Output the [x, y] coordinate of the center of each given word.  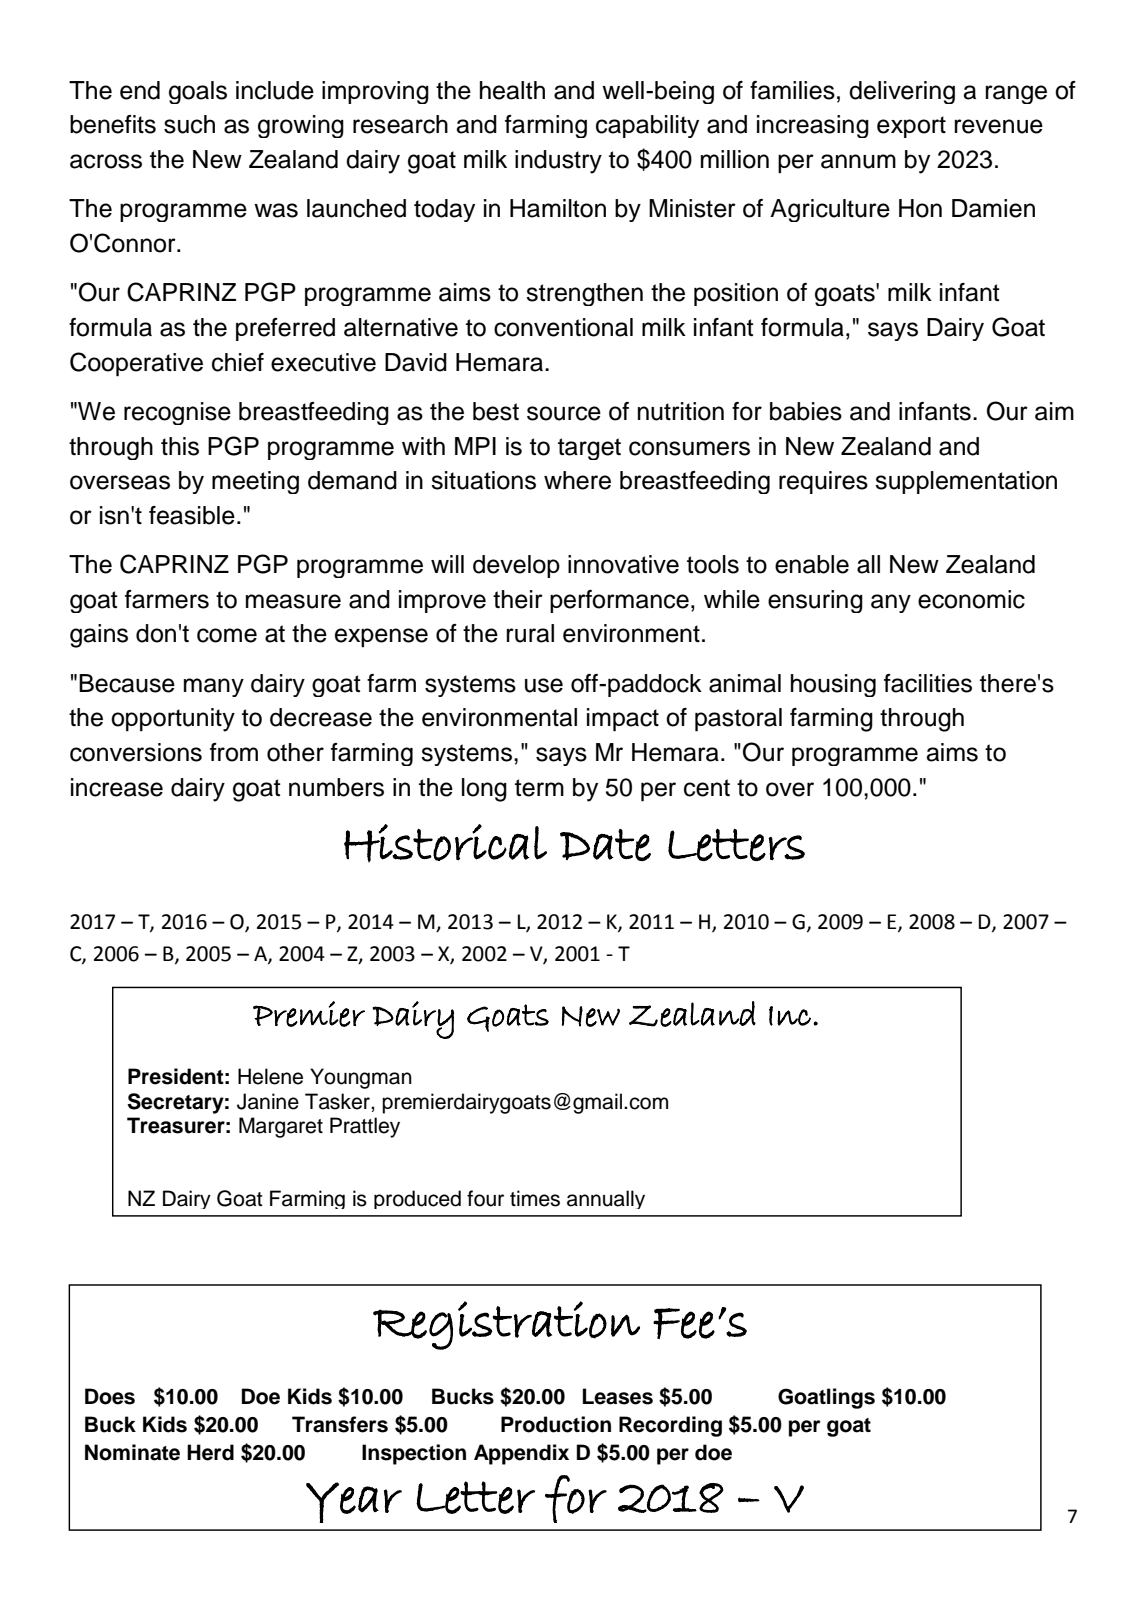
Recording [670, 1426]
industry [558, 162]
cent [707, 788]
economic [971, 599]
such [189, 124]
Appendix [521, 1454]
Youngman [361, 1078]
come [227, 635]
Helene [270, 1076]
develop [516, 566]
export [911, 127]
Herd [210, 1452]
